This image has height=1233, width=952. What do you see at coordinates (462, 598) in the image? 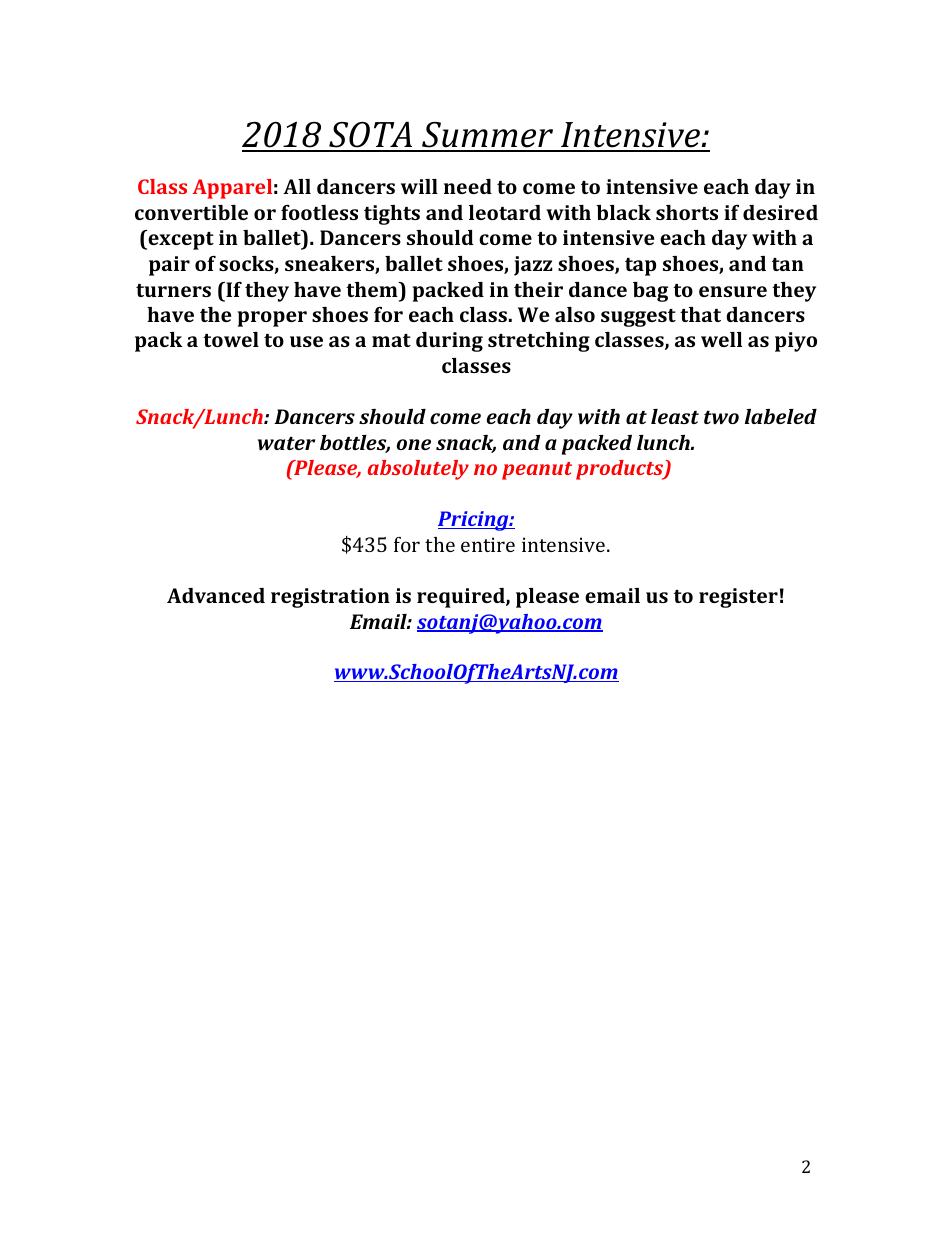
I see `required` at bounding box center [462, 598].
